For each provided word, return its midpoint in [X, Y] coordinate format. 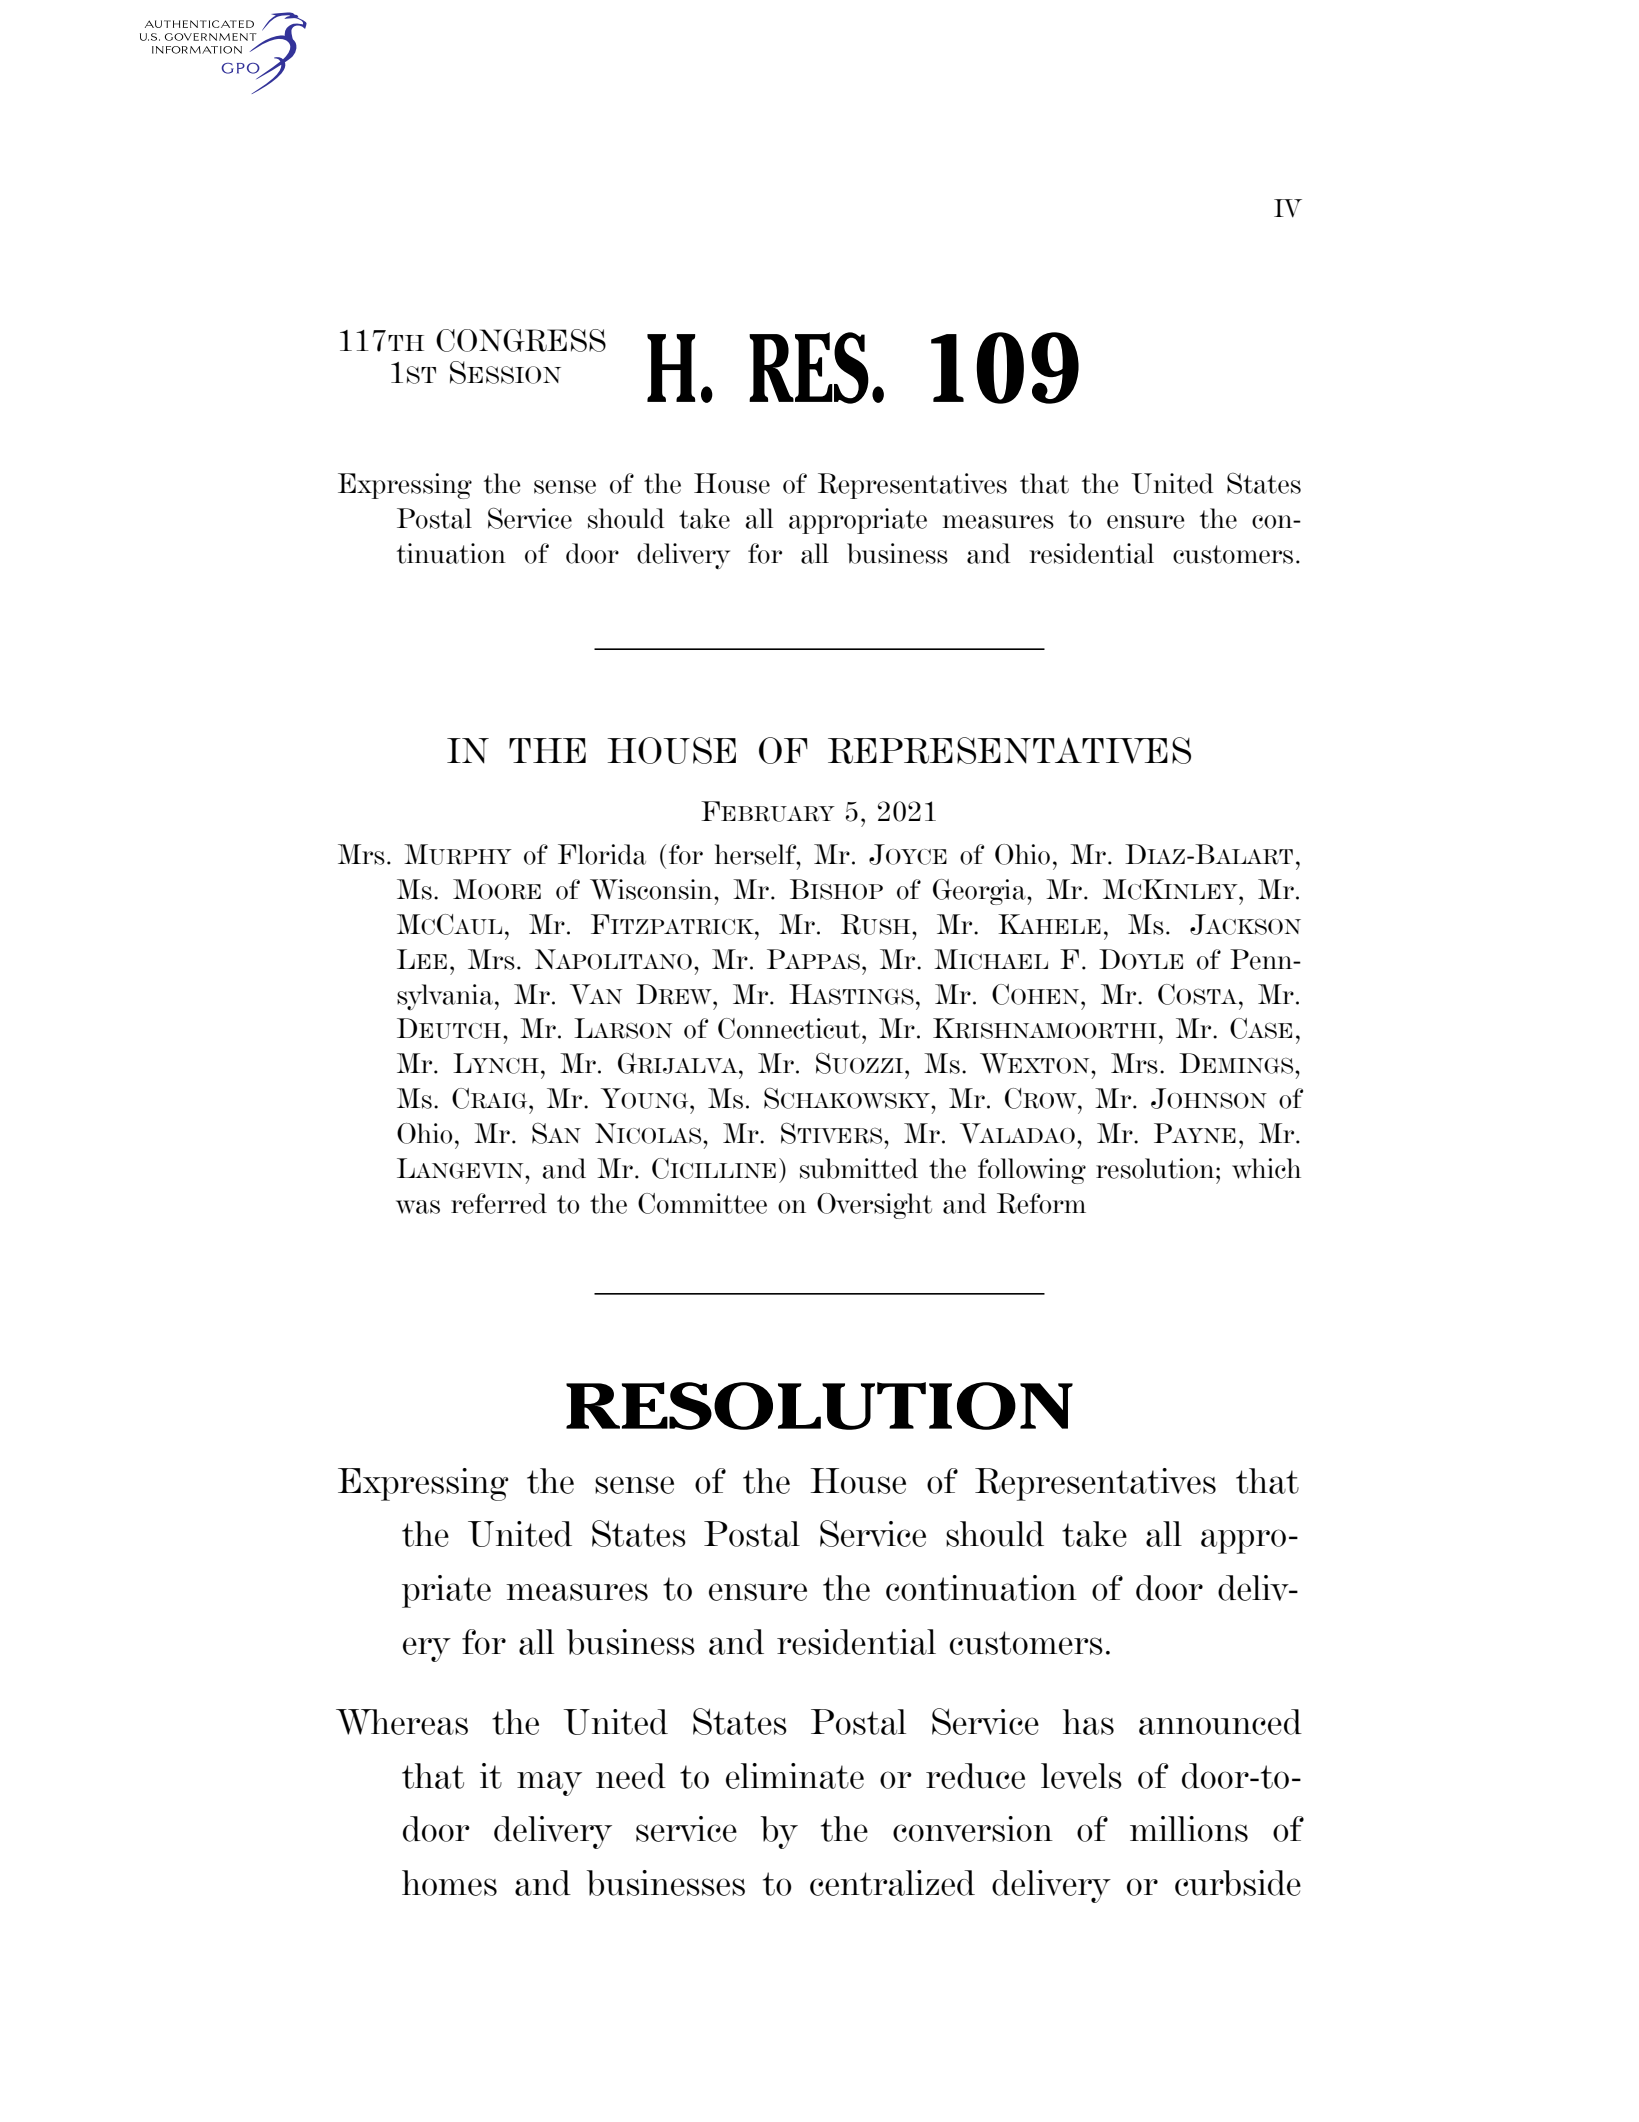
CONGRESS [521, 340]
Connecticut [790, 1028]
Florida [602, 854]
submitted [859, 1168]
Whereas [402, 1722]
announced [1220, 1722]
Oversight [874, 1206]
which [1266, 1168]
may [549, 1783]
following [1032, 1171]
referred [499, 1203]
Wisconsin [652, 889]
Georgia [980, 892]
